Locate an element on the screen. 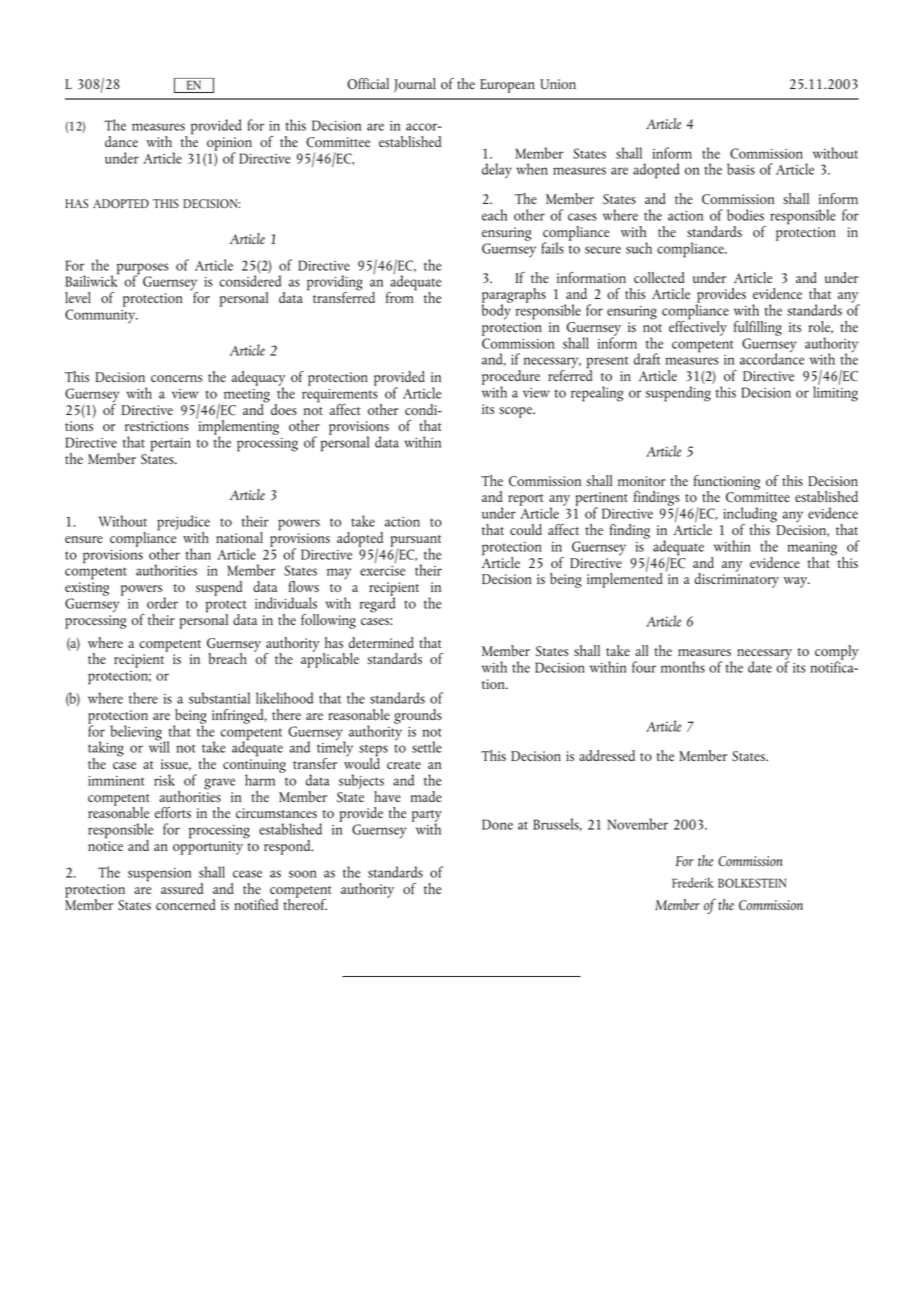  basis is located at coordinates (741, 169).
